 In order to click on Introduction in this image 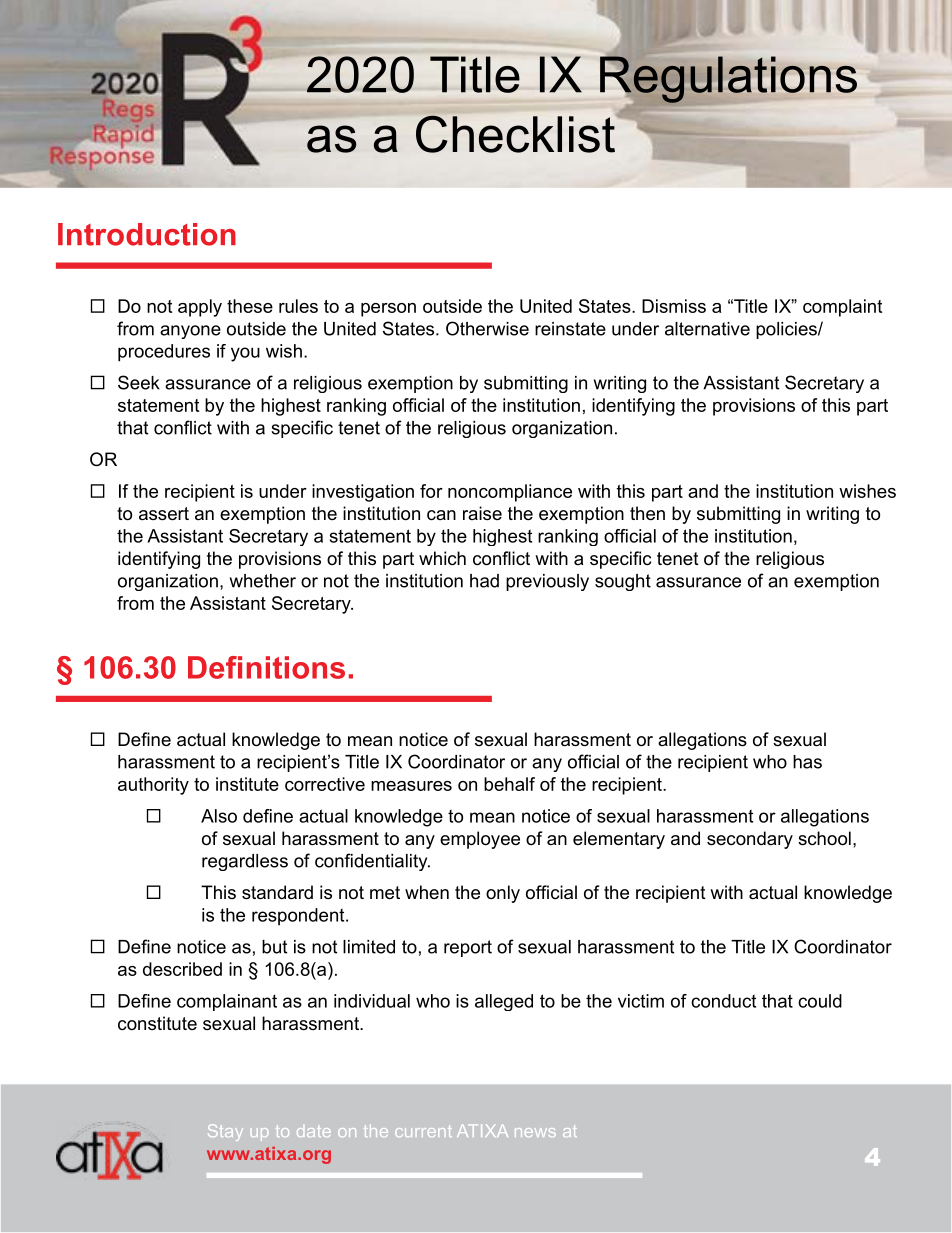, I will do `click(147, 234)`.
